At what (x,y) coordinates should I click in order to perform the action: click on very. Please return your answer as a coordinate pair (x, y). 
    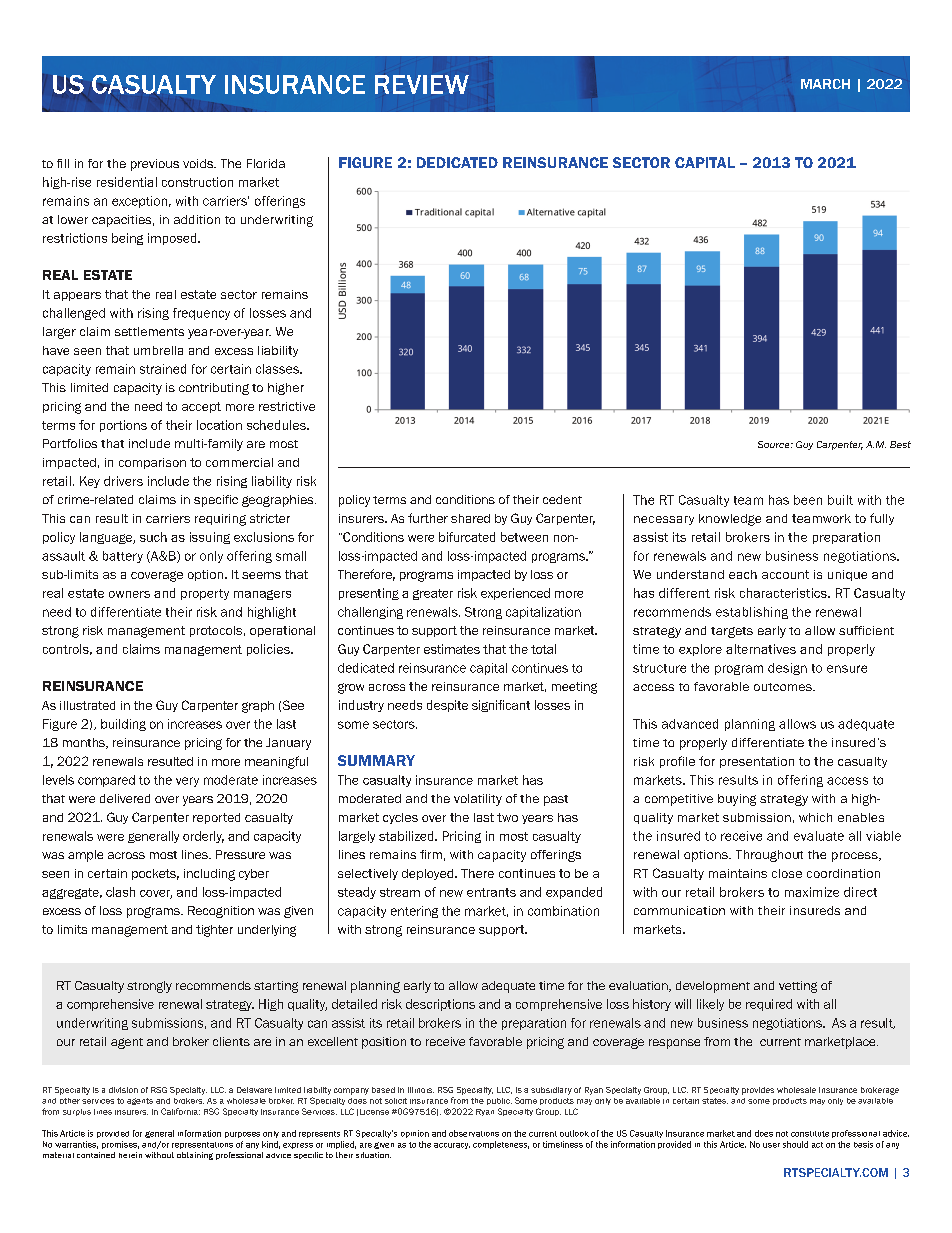
    Looking at the image, I should click on (187, 782).
